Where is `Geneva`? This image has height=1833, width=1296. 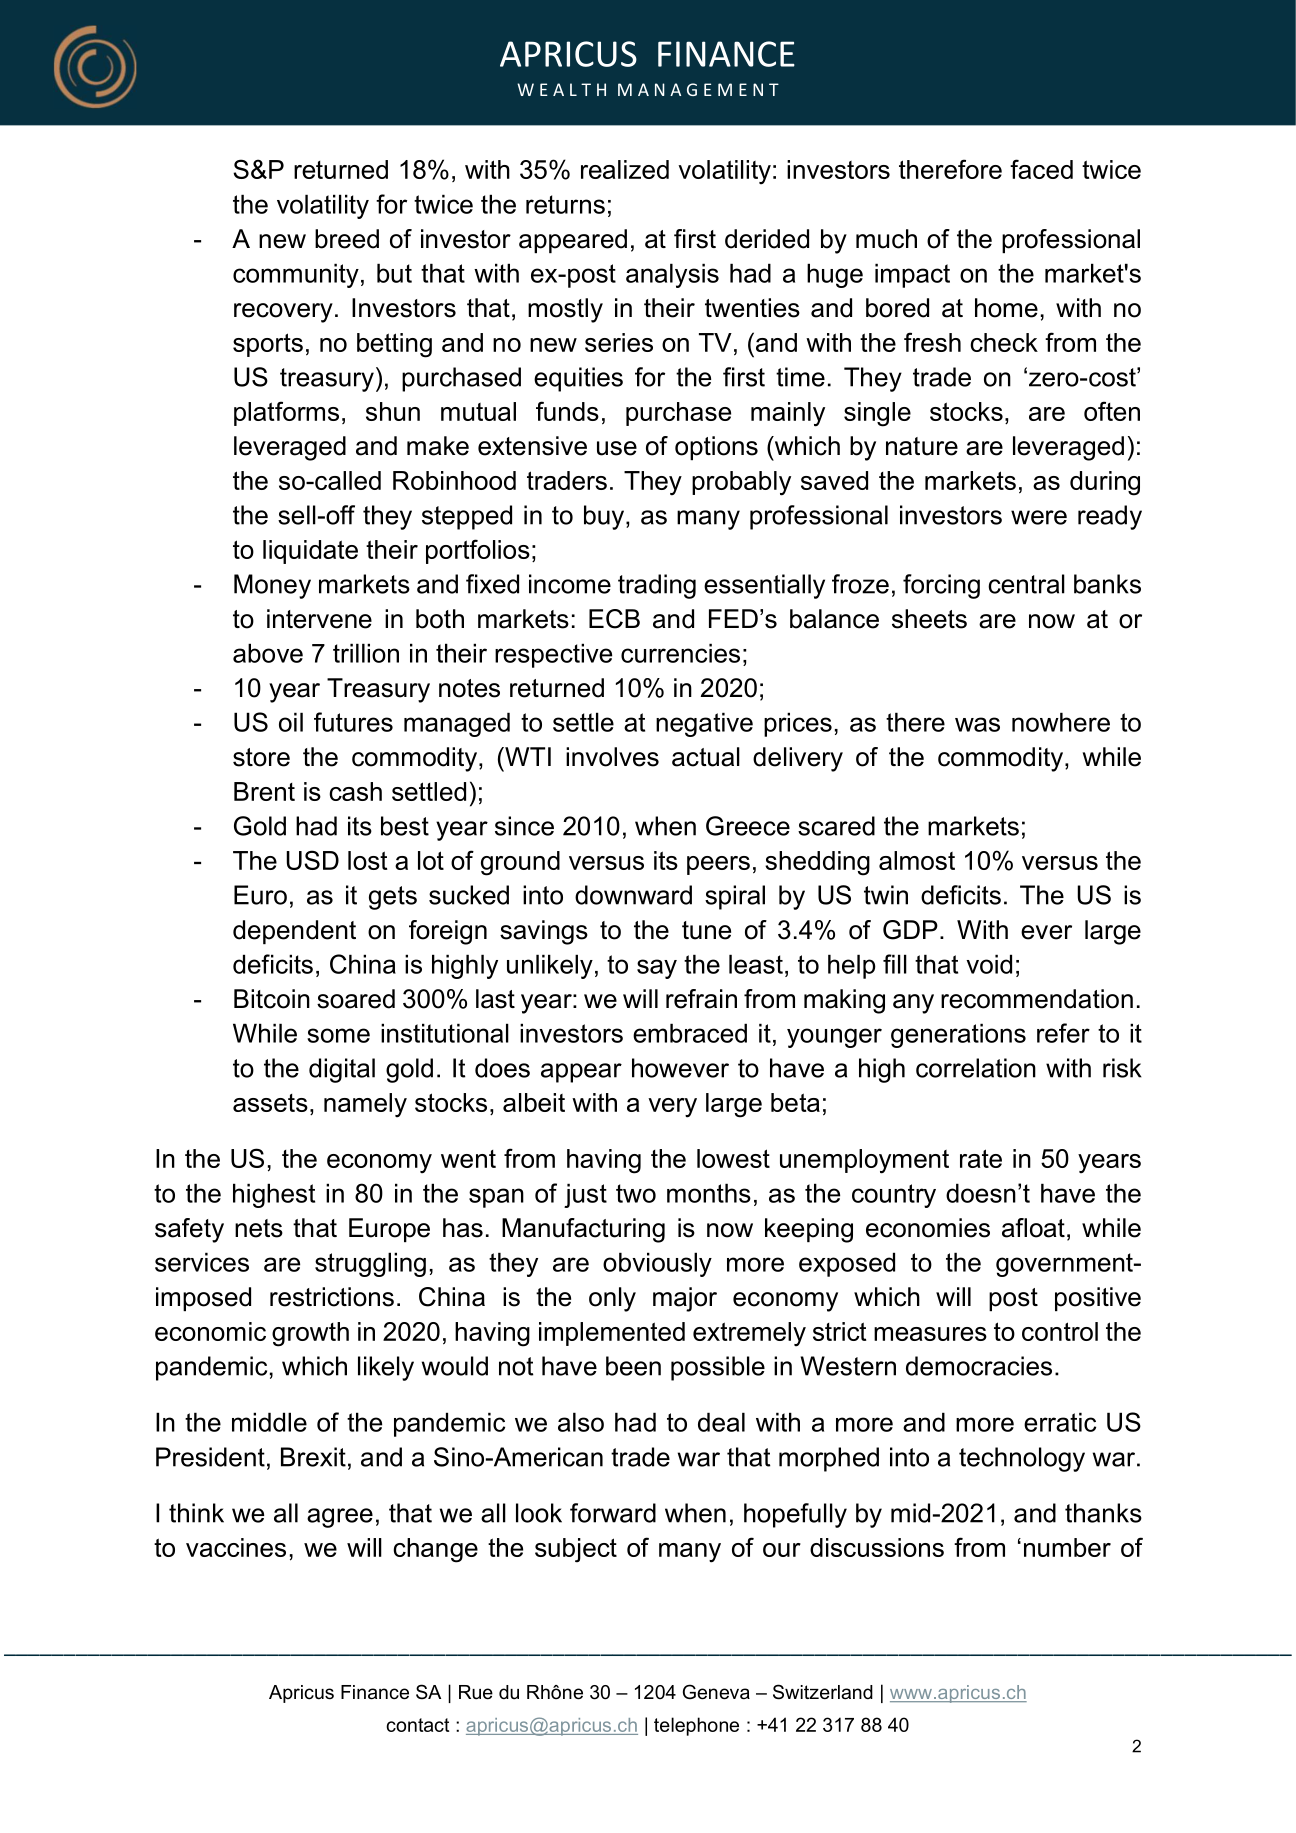
Geneva is located at coordinates (716, 1692).
